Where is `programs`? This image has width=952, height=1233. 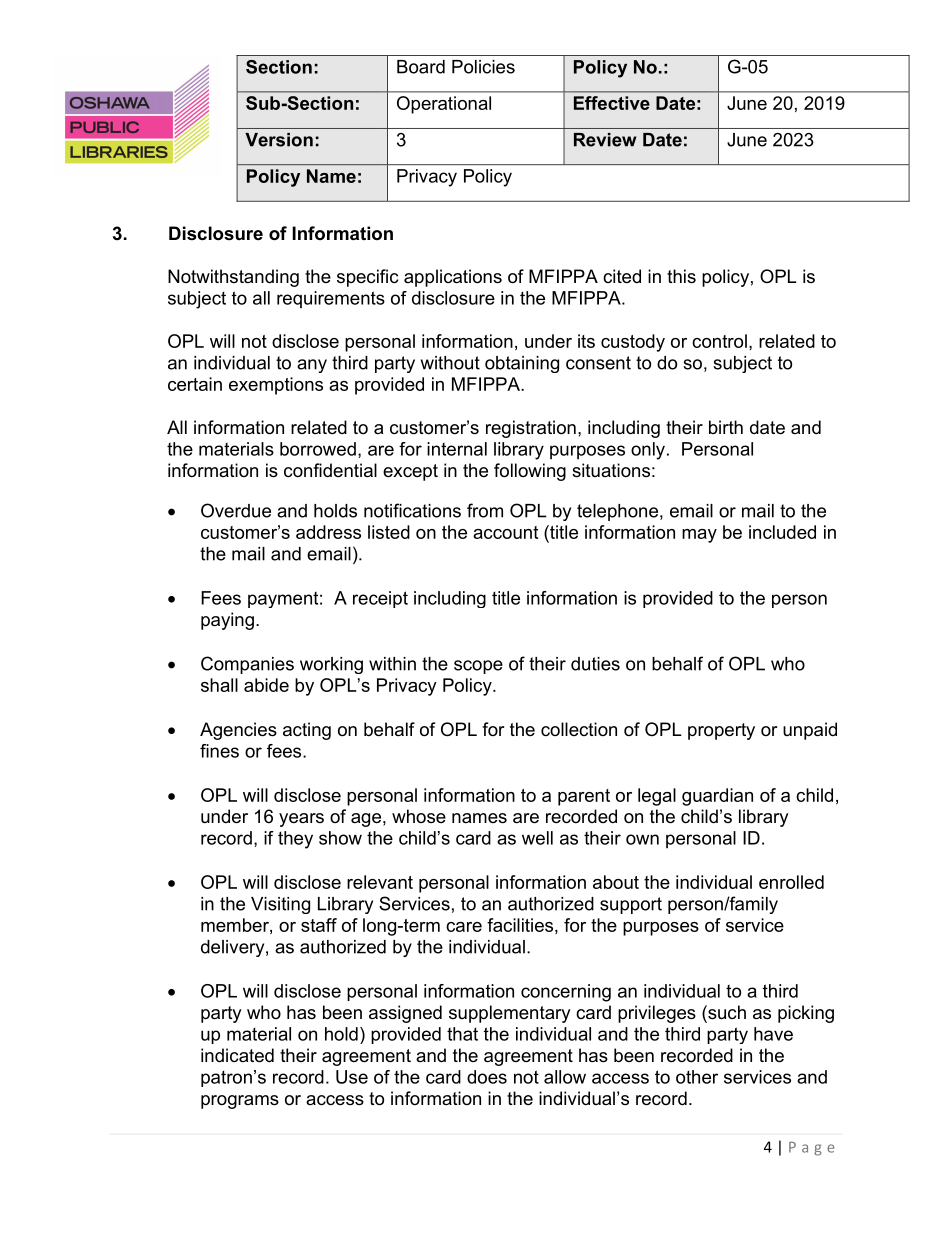 programs is located at coordinates (240, 1102).
